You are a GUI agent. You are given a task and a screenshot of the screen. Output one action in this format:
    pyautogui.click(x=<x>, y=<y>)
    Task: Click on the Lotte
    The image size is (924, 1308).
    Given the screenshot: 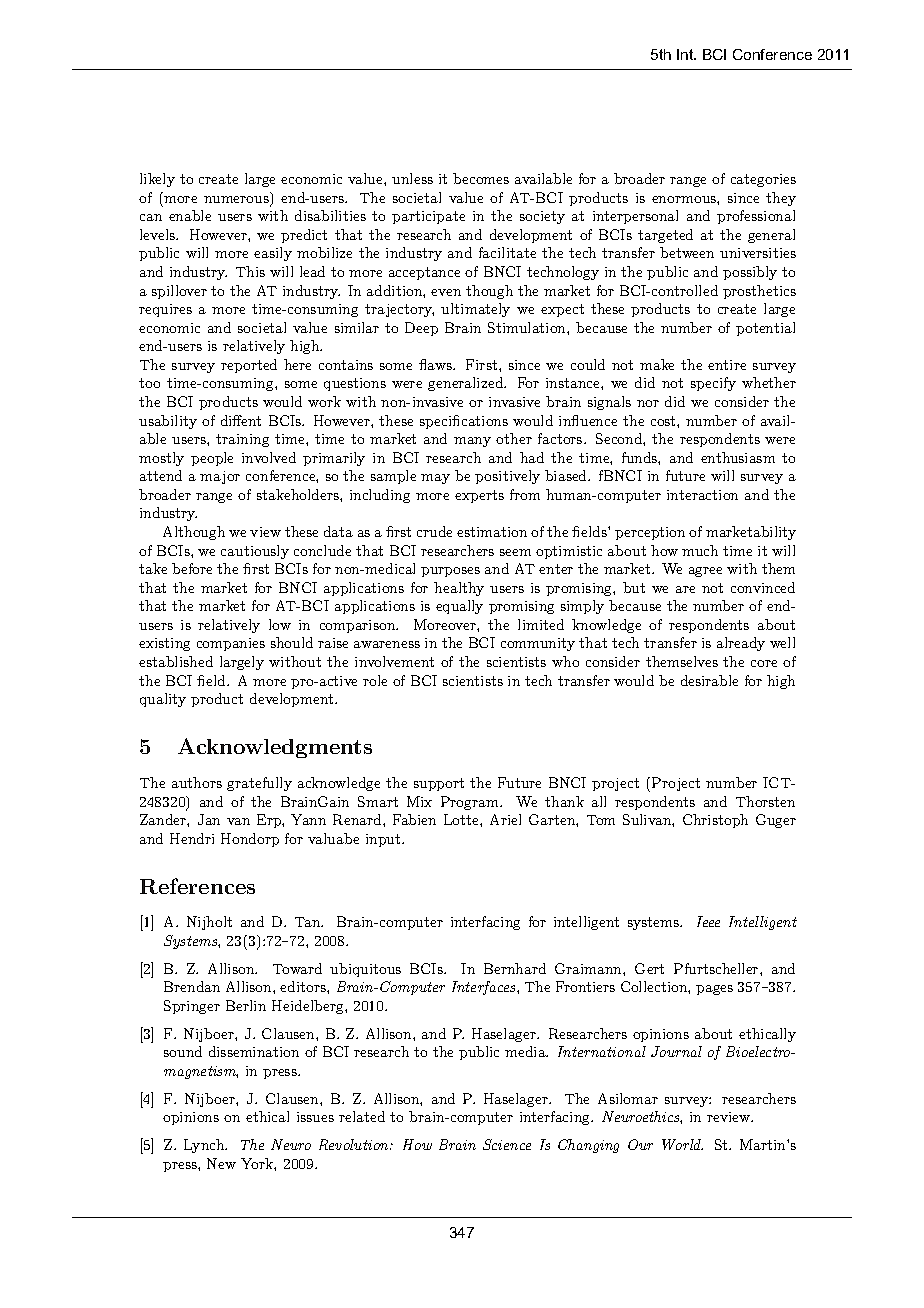 What is the action you would take?
    pyautogui.click(x=462, y=819)
